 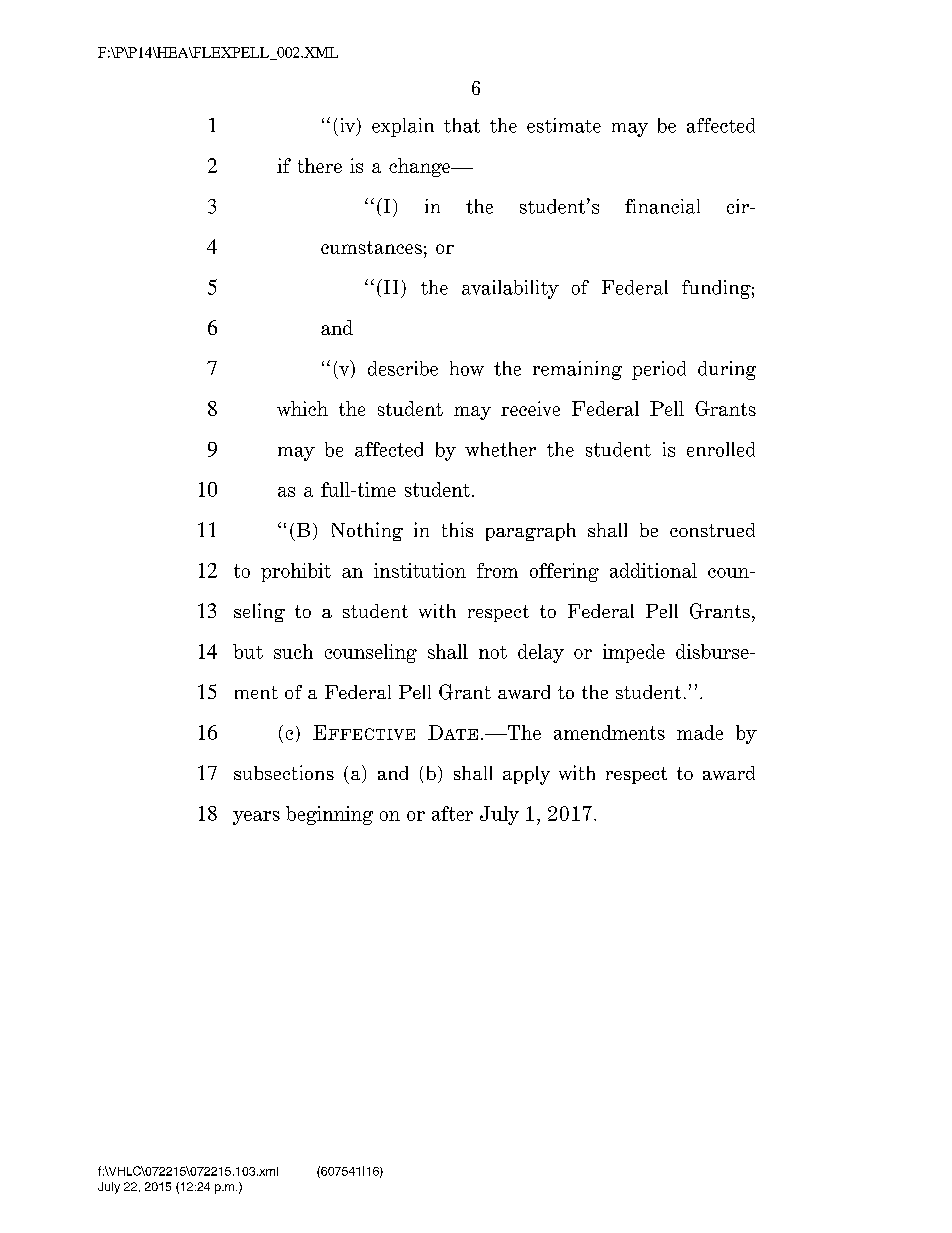 What do you see at coordinates (659, 370) in the image?
I see `period` at bounding box center [659, 370].
